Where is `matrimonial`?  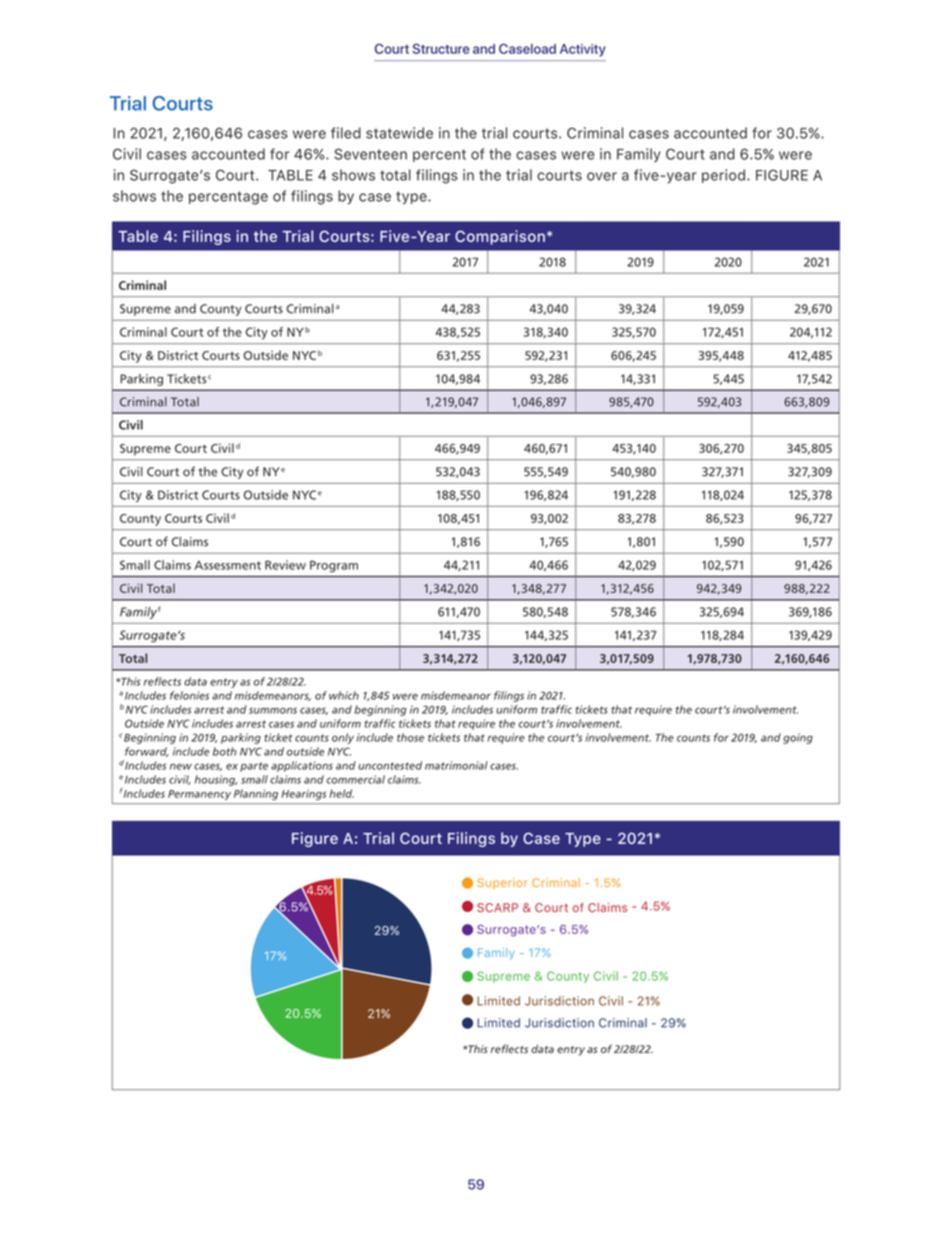
matrimonial is located at coordinates (456, 765).
